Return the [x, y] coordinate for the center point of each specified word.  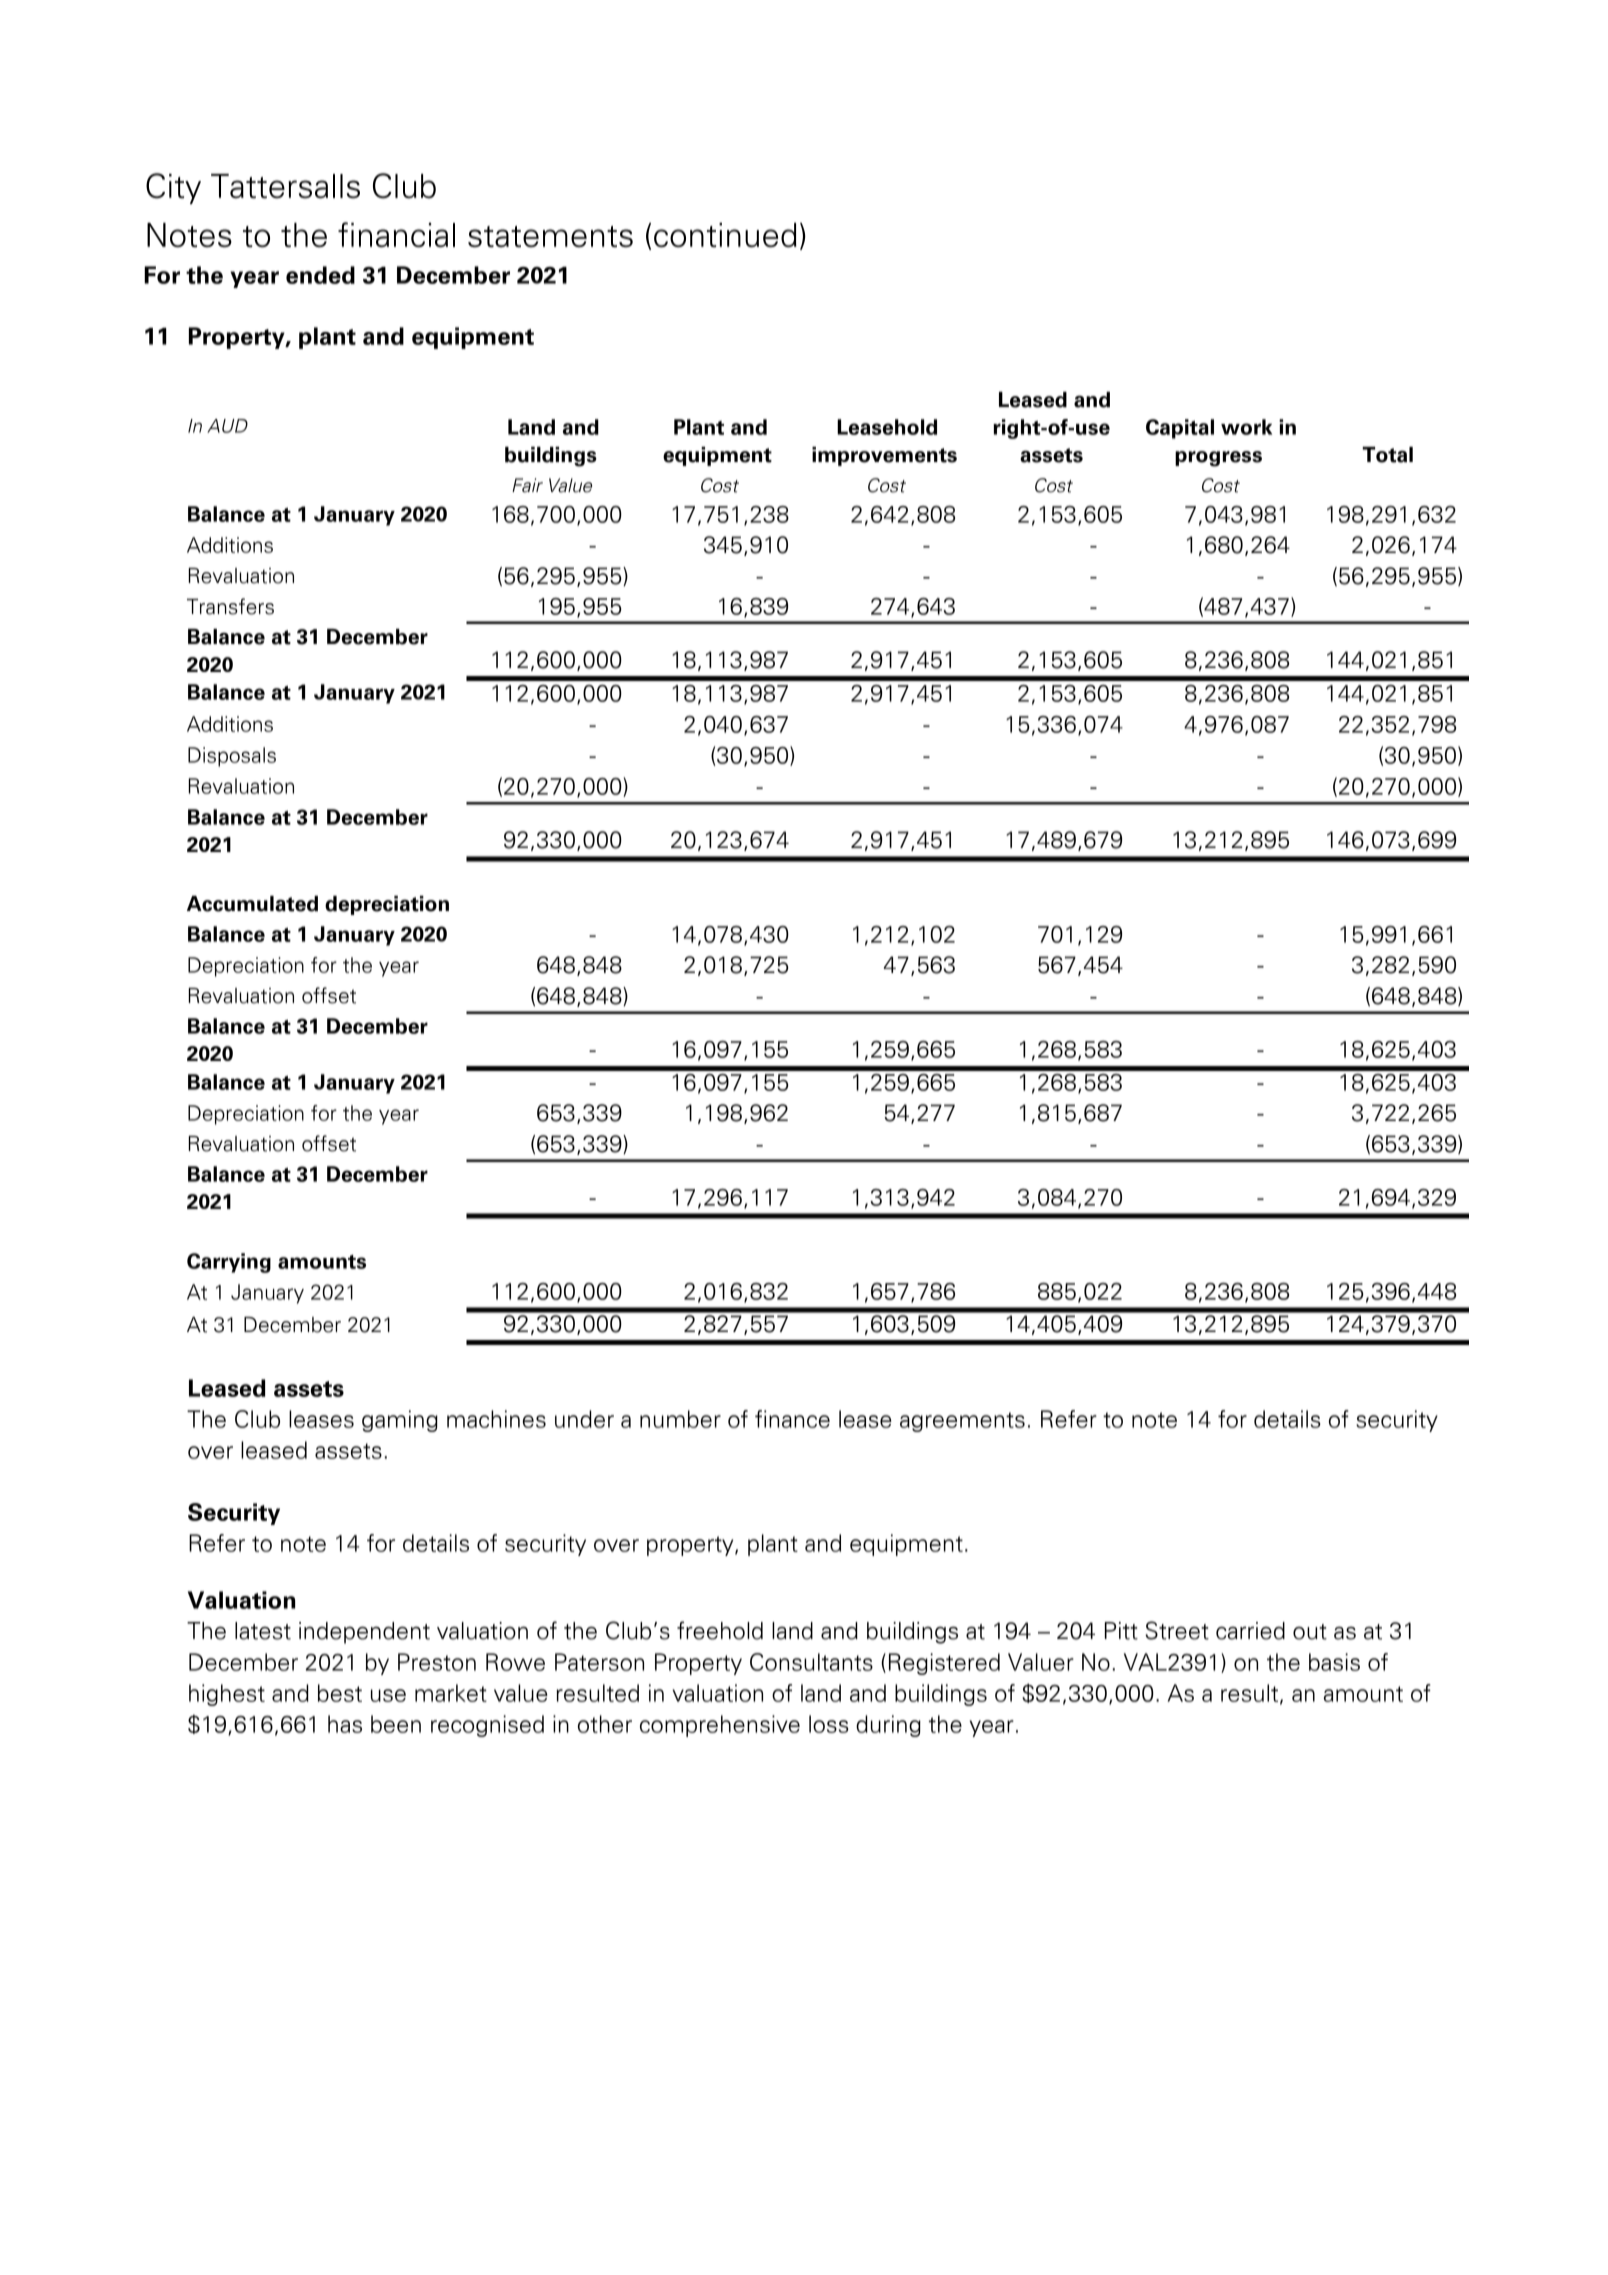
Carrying [229, 1263]
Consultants [811, 1662]
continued [725, 235]
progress [1218, 459]
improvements [884, 456]
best [340, 1693]
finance [792, 1419]
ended [320, 275]
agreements [962, 1422]
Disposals [232, 757]
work [1246, 427]
